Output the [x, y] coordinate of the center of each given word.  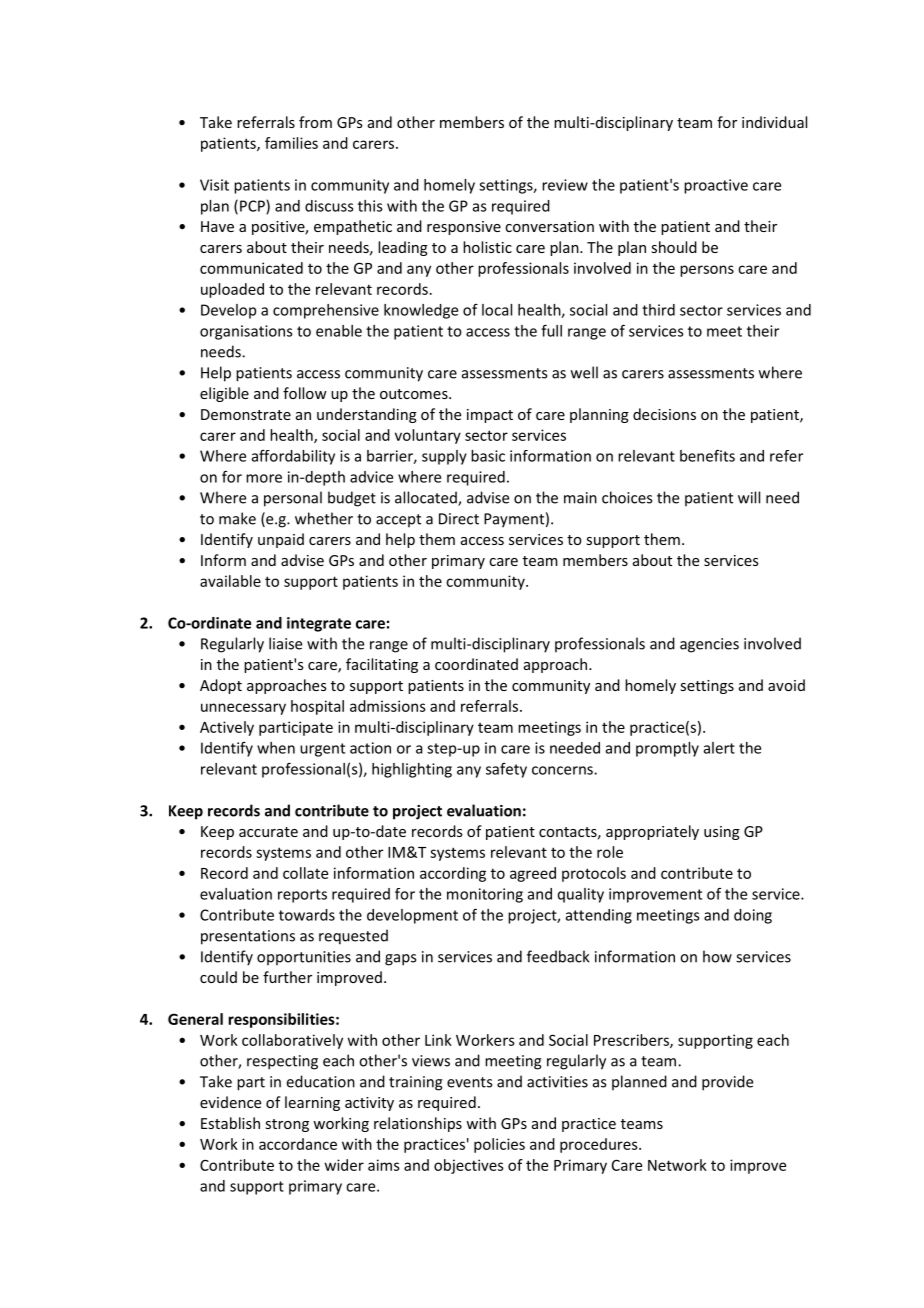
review [565, 185]
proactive [716, 186]
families [291, 143]
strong [287, 1125]
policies [499, 1145]
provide [727, 1083]
